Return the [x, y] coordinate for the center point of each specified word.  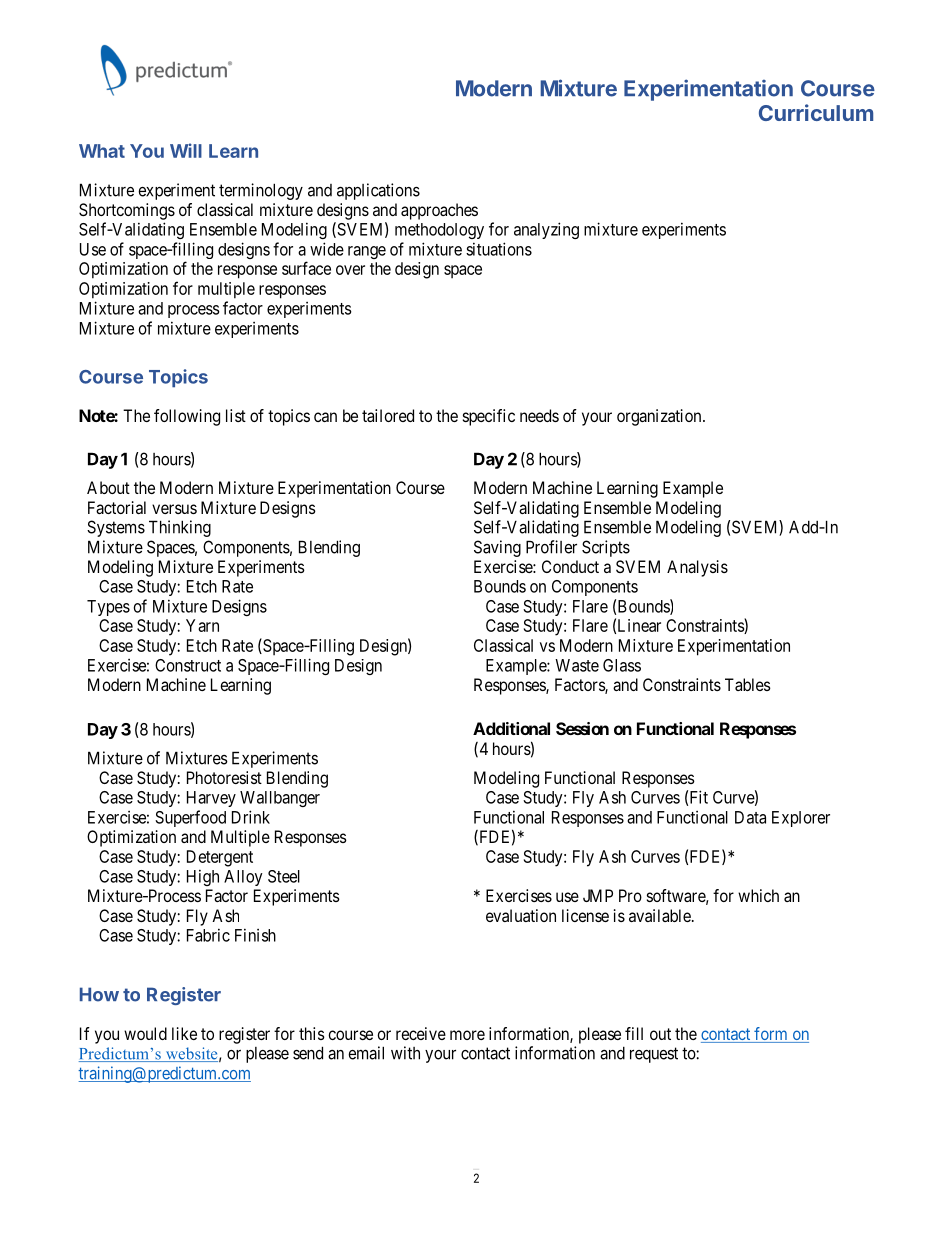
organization [660, 417]
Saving [497, 548]
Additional [511, 728]
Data [750, 817]
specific [489, 417]
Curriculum [816, 112]
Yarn [202, 625]
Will [186, 150]
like [184, 1033]
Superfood [190, 818]
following [187, 417]
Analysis [697, 568]
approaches [439, 211]
